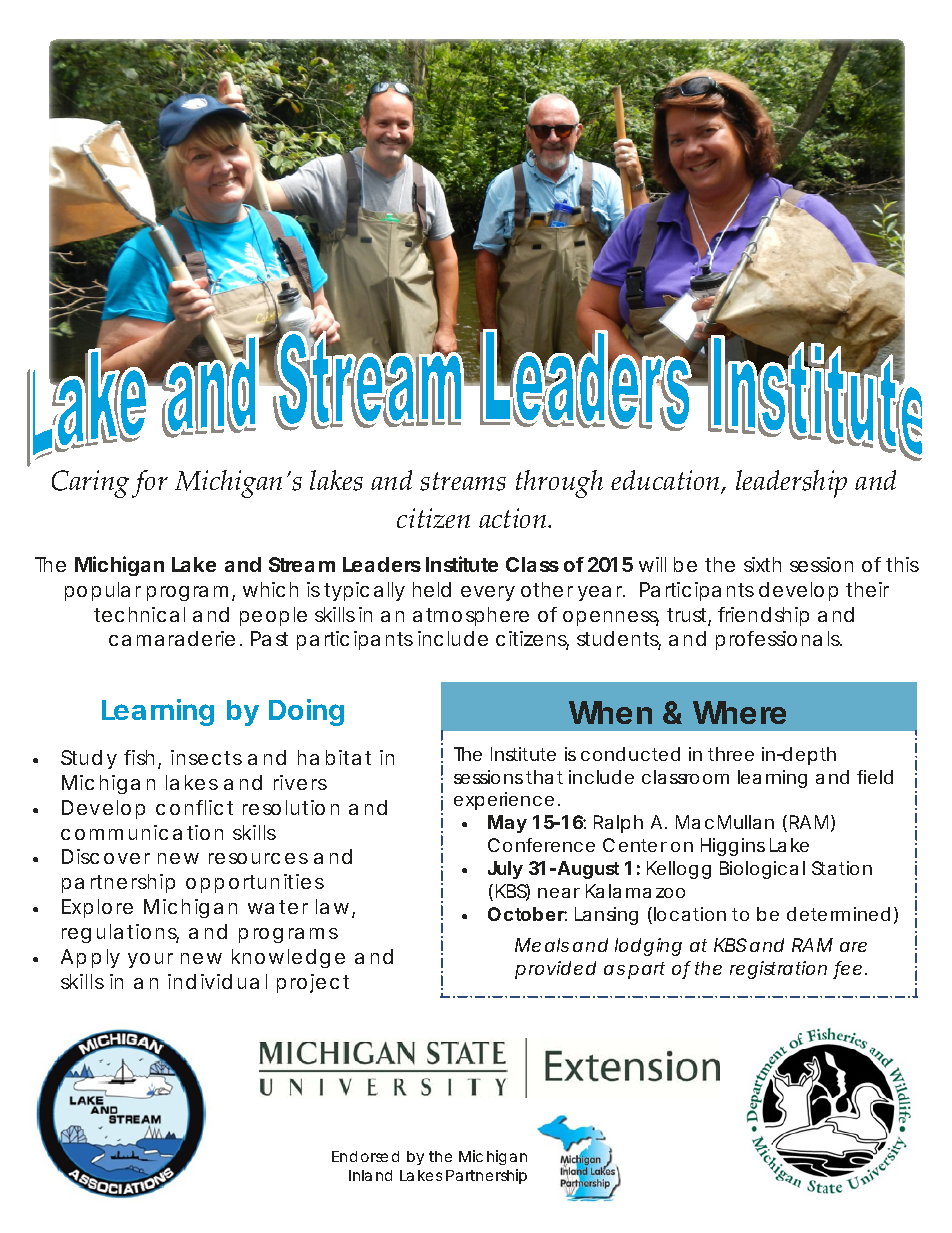  I want to click on education, so click(666, 482).
